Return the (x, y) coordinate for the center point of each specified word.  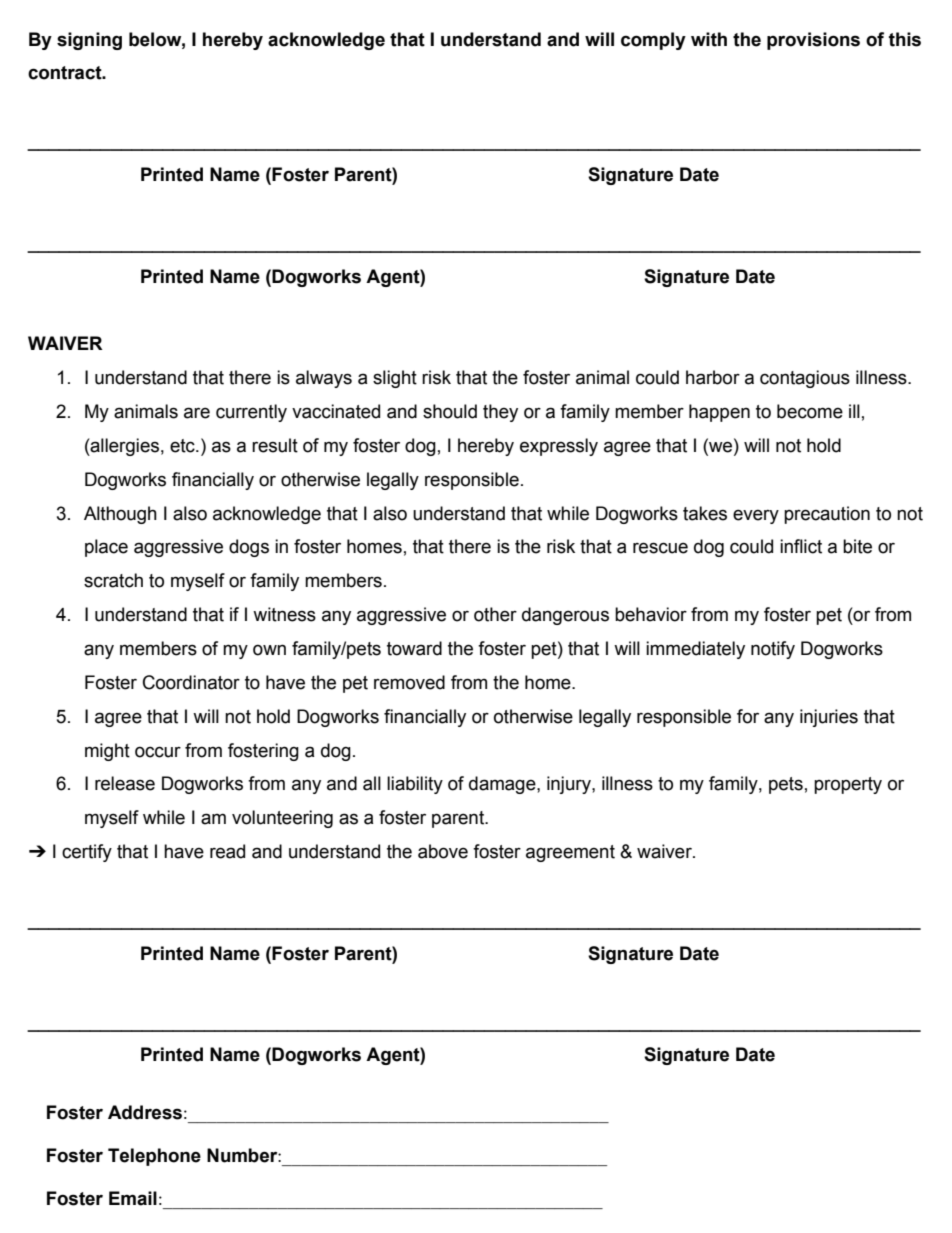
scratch (113, 580)
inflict (801, 546)
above (443, 851)
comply (653, 41)
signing (89, 41)
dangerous (565, 616)
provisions (813, 41)
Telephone (154, 1157)
